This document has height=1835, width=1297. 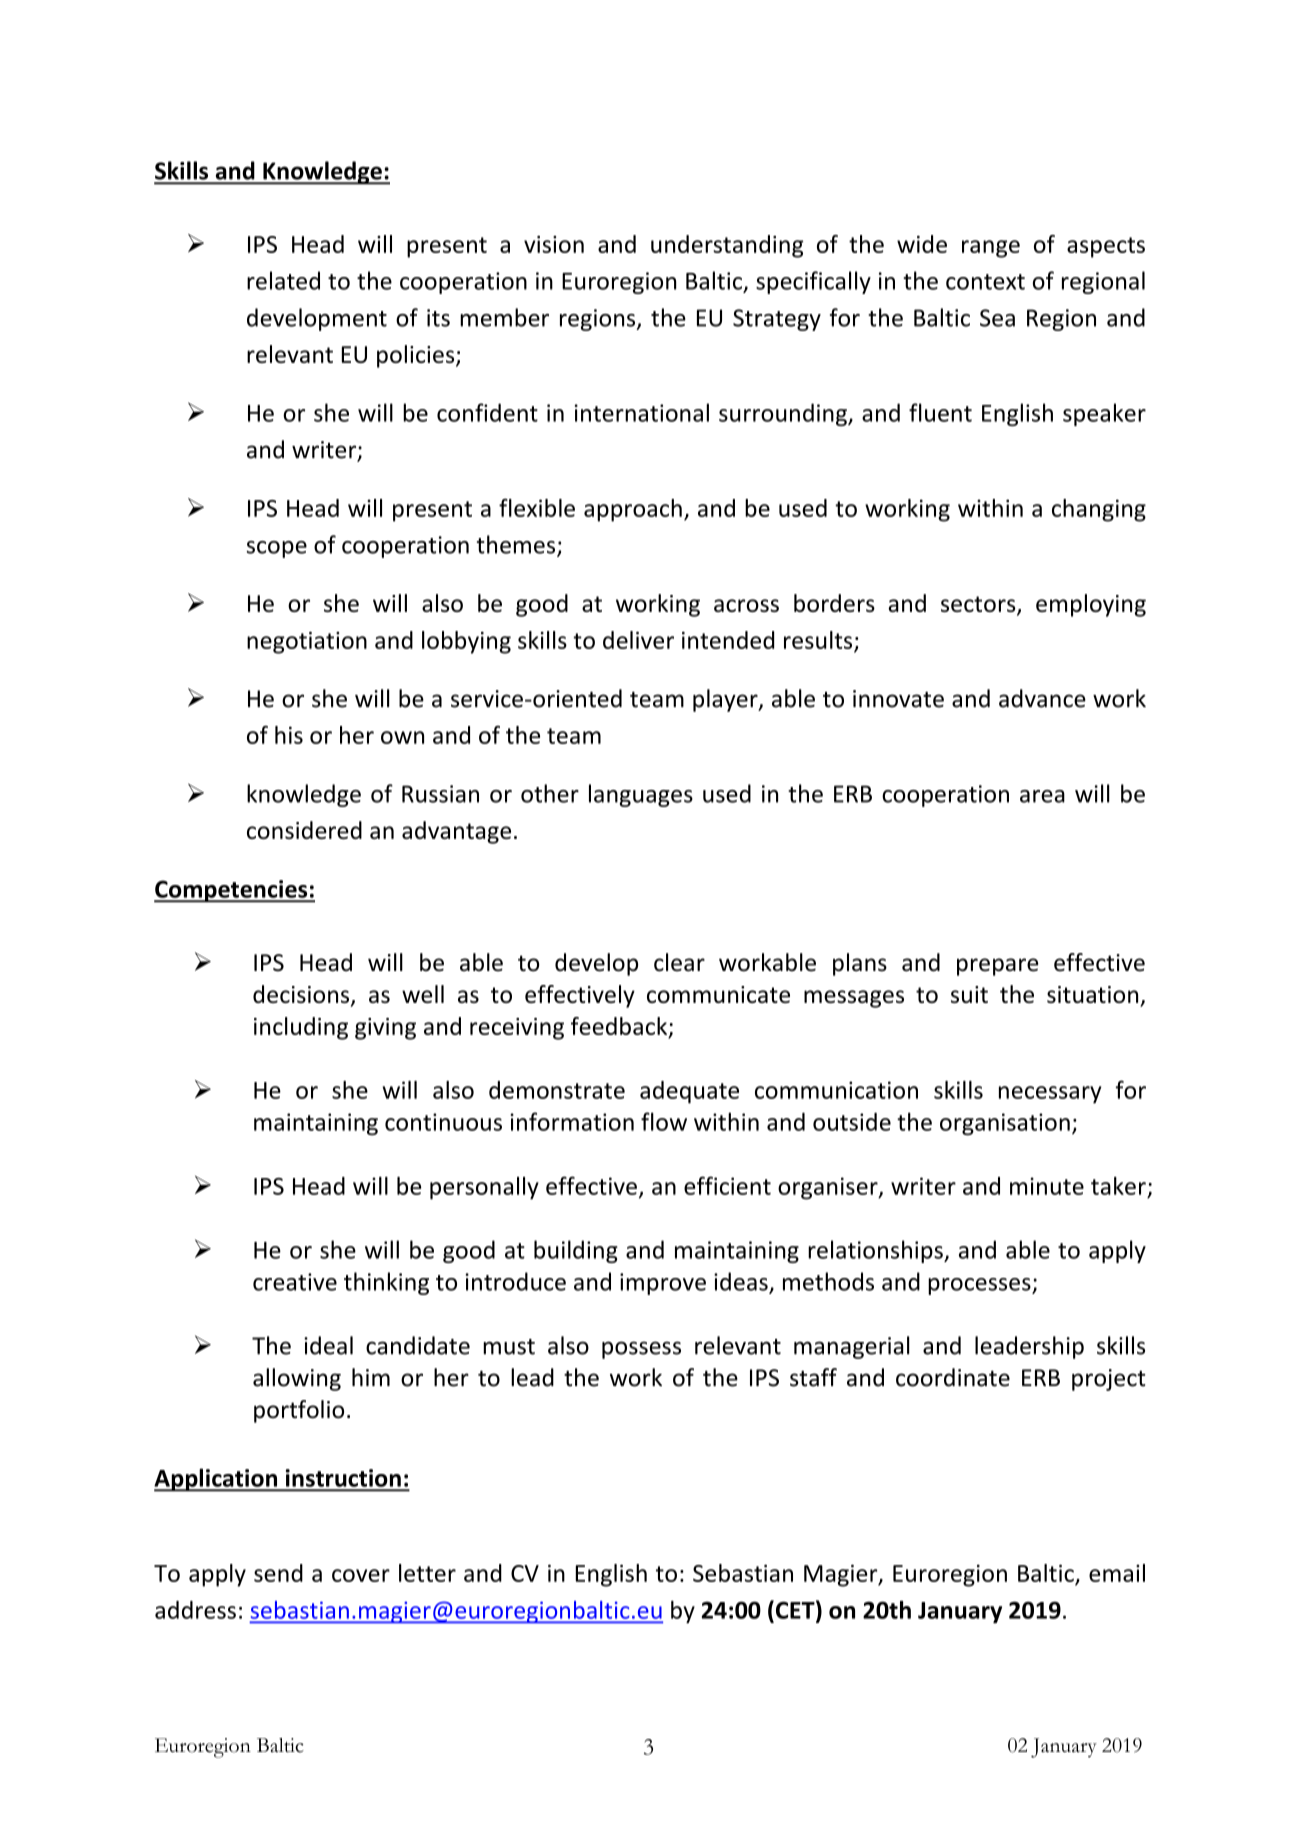 What do you see at coordinates (278, 1573) in the document?
I see `send` at bounding box center [278, 1573].
